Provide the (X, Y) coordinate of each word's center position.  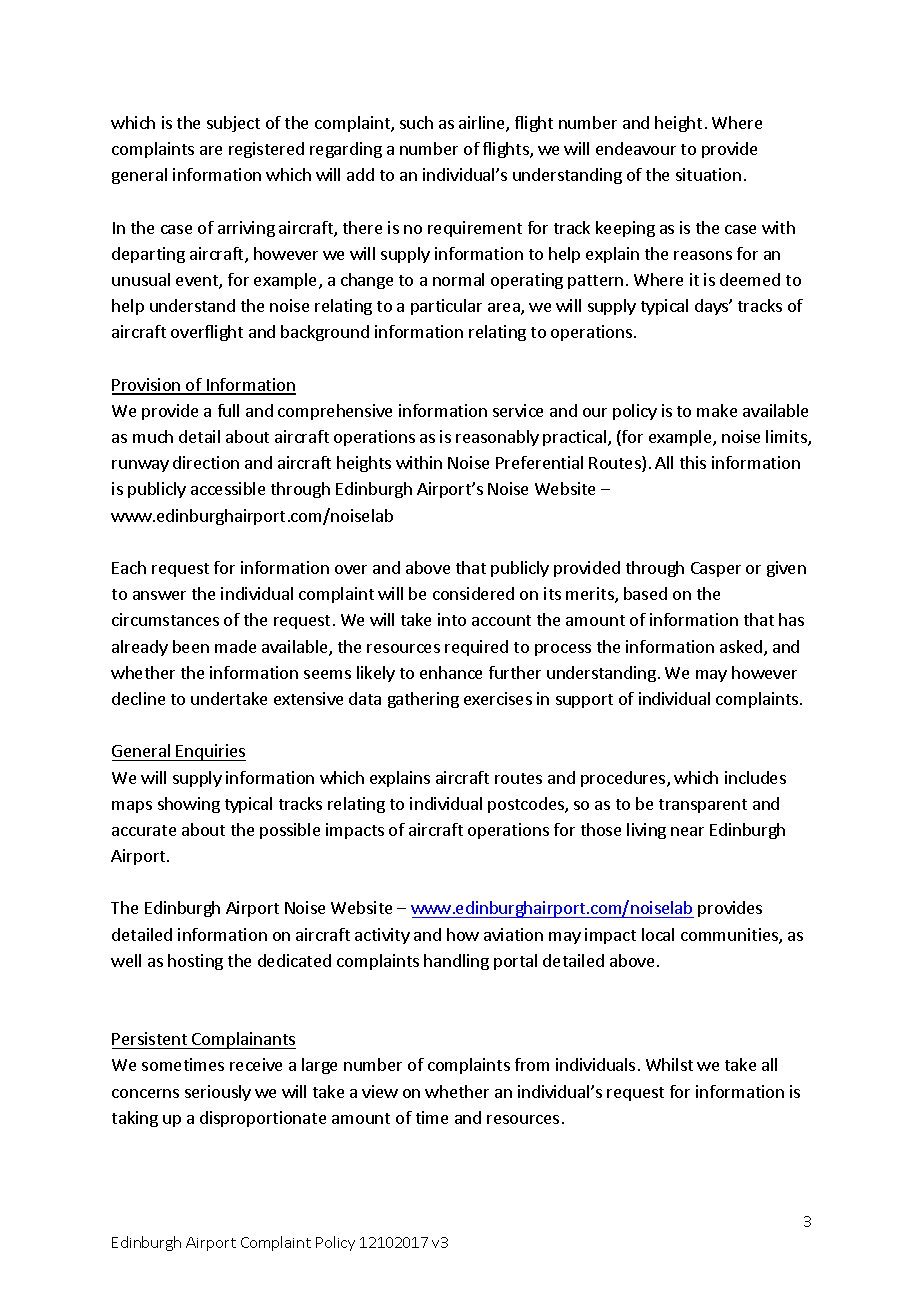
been (191, 646)
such (416, 122)
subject (233, 124)
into (452, 619)
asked (742, 648)
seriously (218, 1093)
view (380, 1091)
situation (708, 174)
